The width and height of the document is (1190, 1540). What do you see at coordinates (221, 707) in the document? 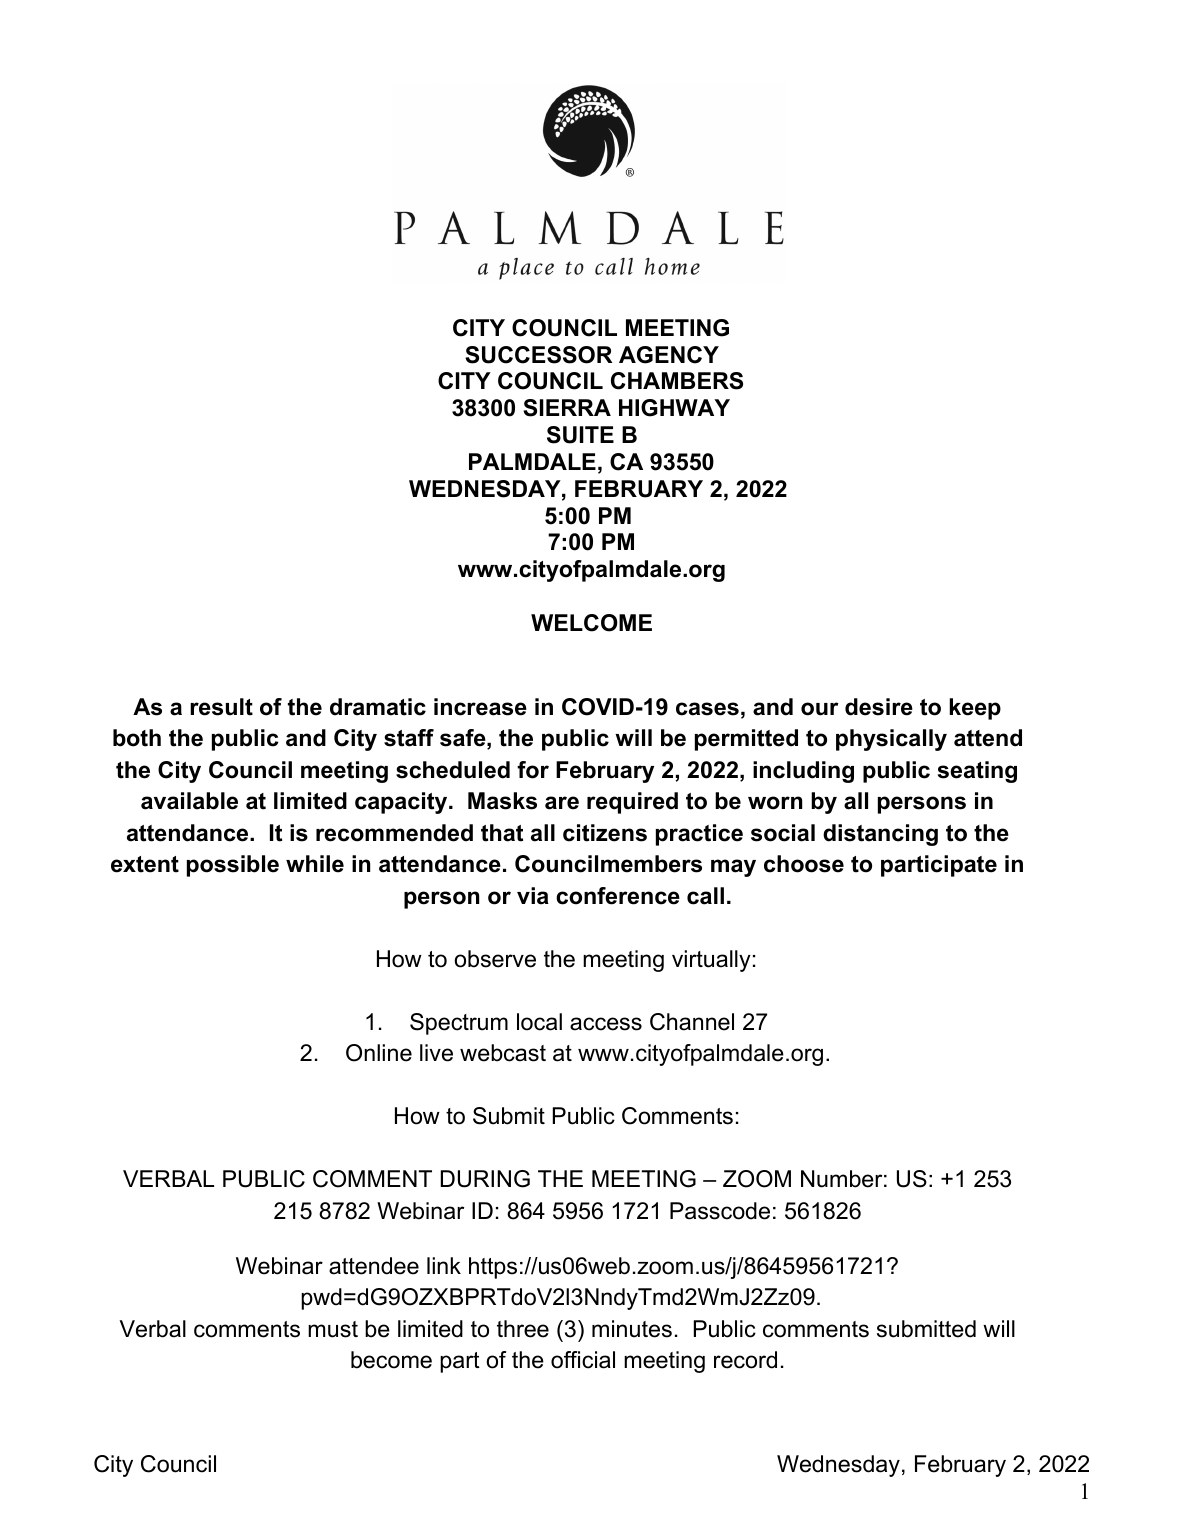
I see `result` at bounding box center [221, 707].
